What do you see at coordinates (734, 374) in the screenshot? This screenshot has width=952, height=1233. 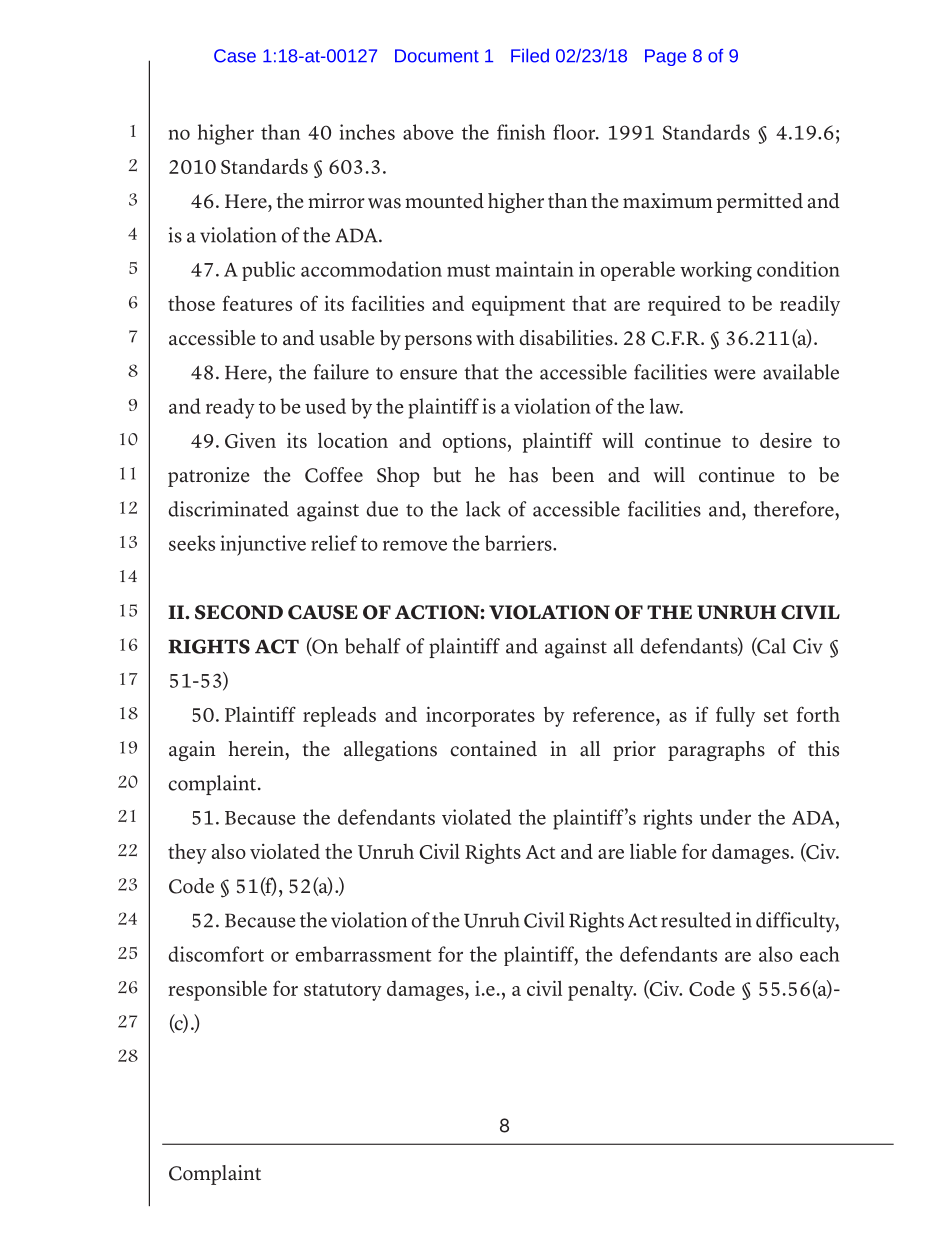 I see `were` at bounding box center [734, 374].
